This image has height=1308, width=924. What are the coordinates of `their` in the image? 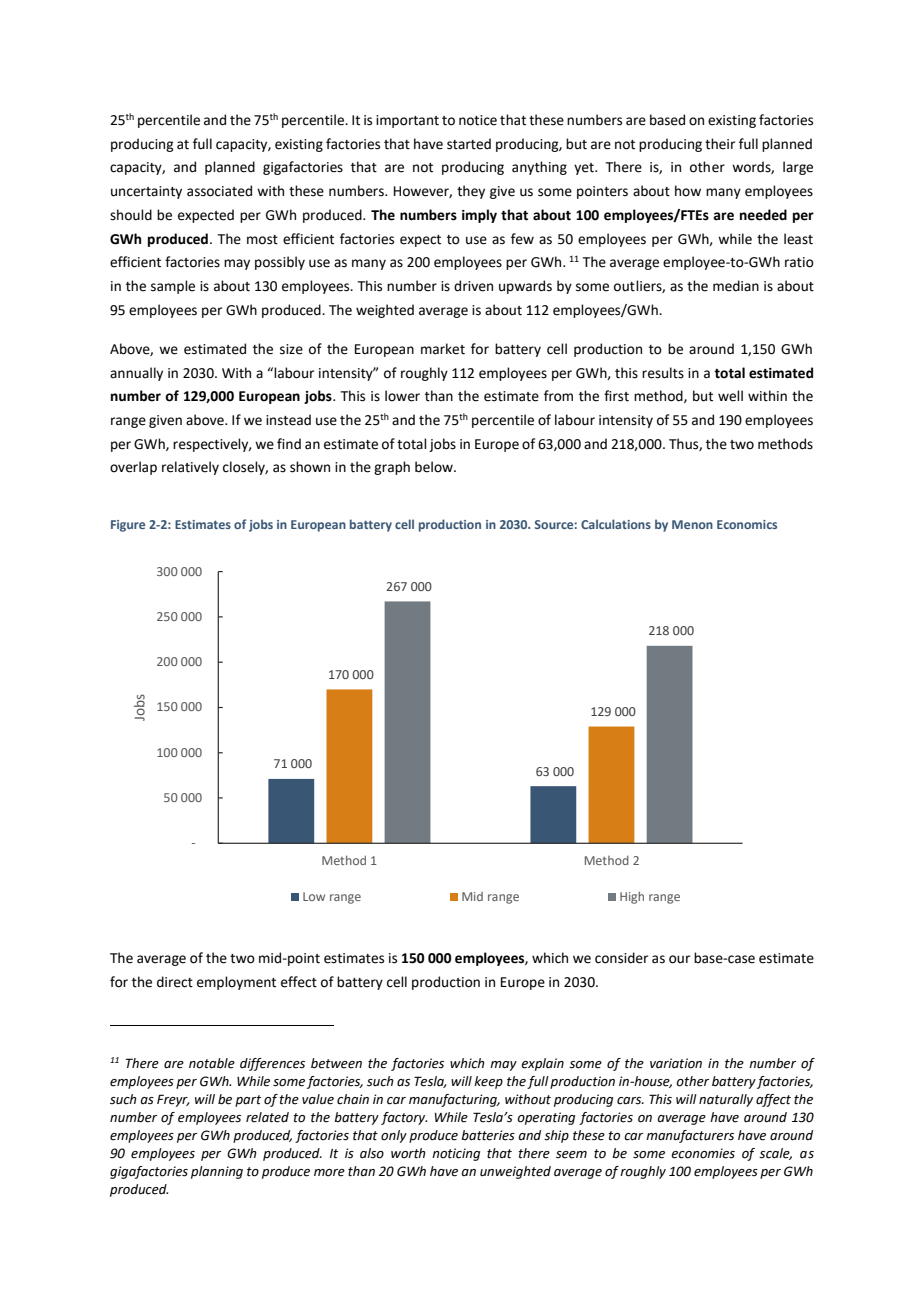 It's located at (720, 144).
